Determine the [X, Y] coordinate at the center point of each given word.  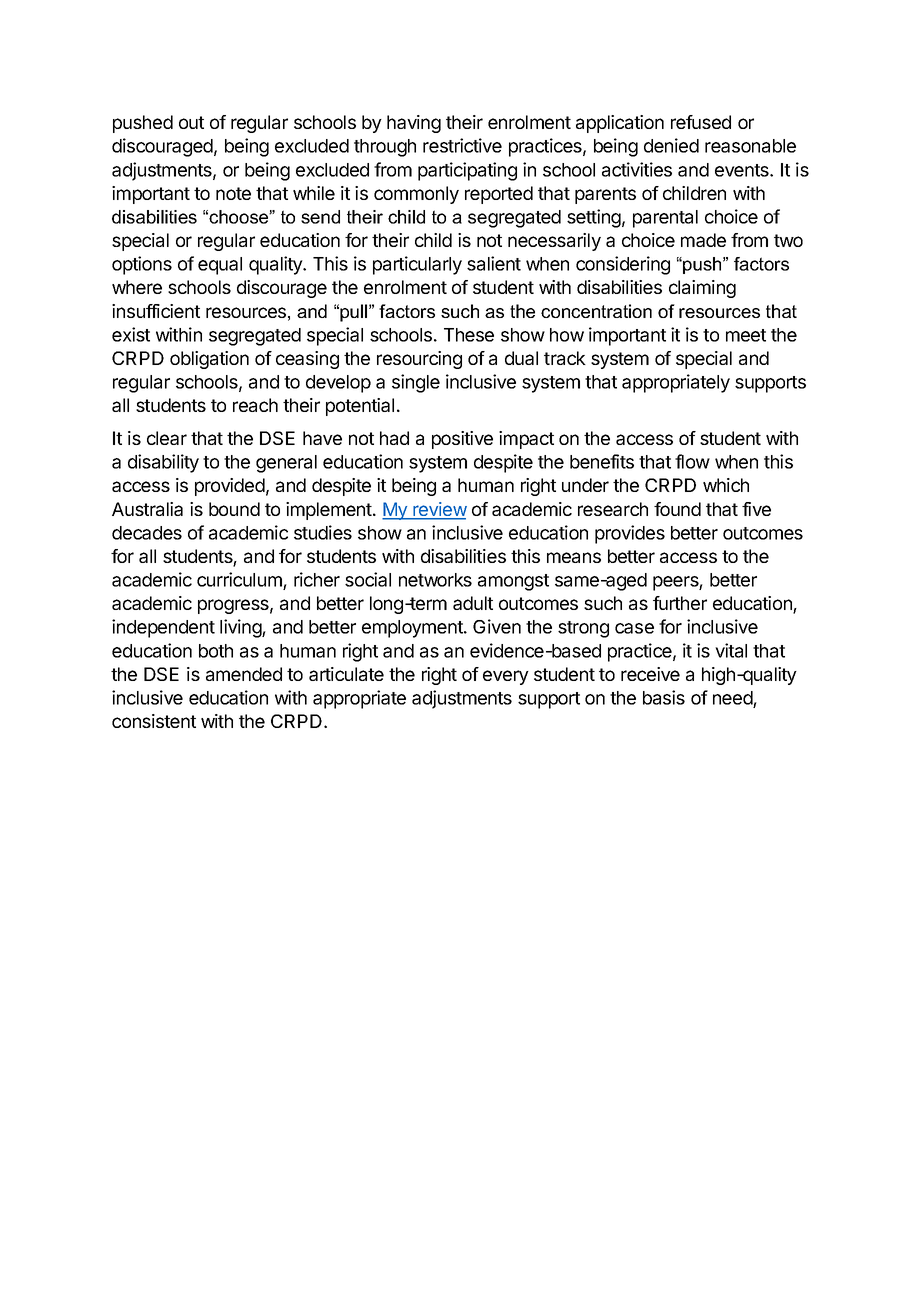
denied [671, 145]
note [233, 193]
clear [167, 438]
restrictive [462, 145]
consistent [154, 721]
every [506, 677]
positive [462, 440]
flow [692, 461]
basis [664, 697]
